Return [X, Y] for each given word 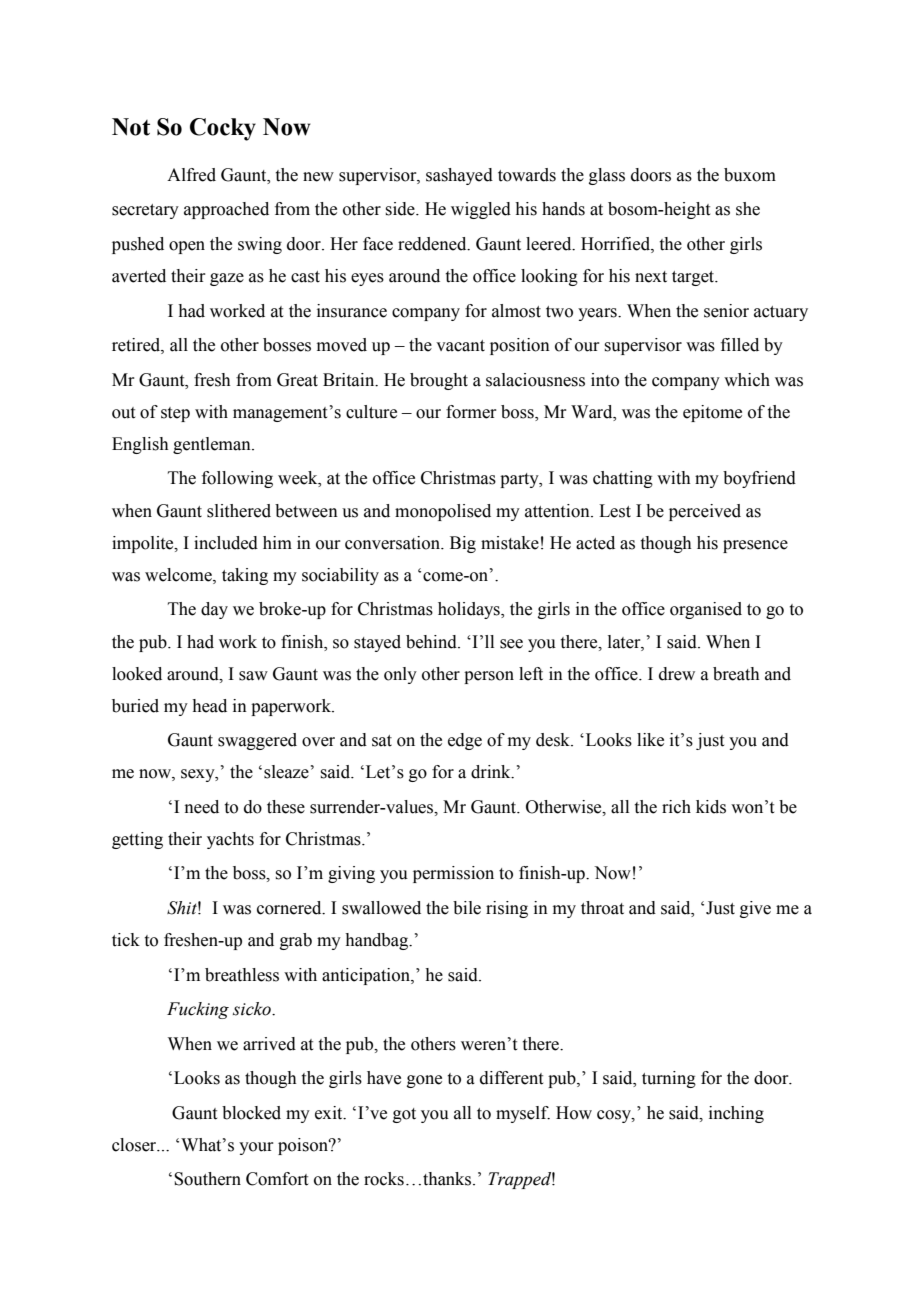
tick [126, 940]
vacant [460, 346]
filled [740, 345]
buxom [750, 175]
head [209, 706]
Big [463, 544]
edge [465, 741]
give [755, 909]
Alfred [191, 175]
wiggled [481, 210]
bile [467, 908]
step [175, 414]
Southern [207, 1179]
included [226, 543]
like [650, 740]
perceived [705, 512]
